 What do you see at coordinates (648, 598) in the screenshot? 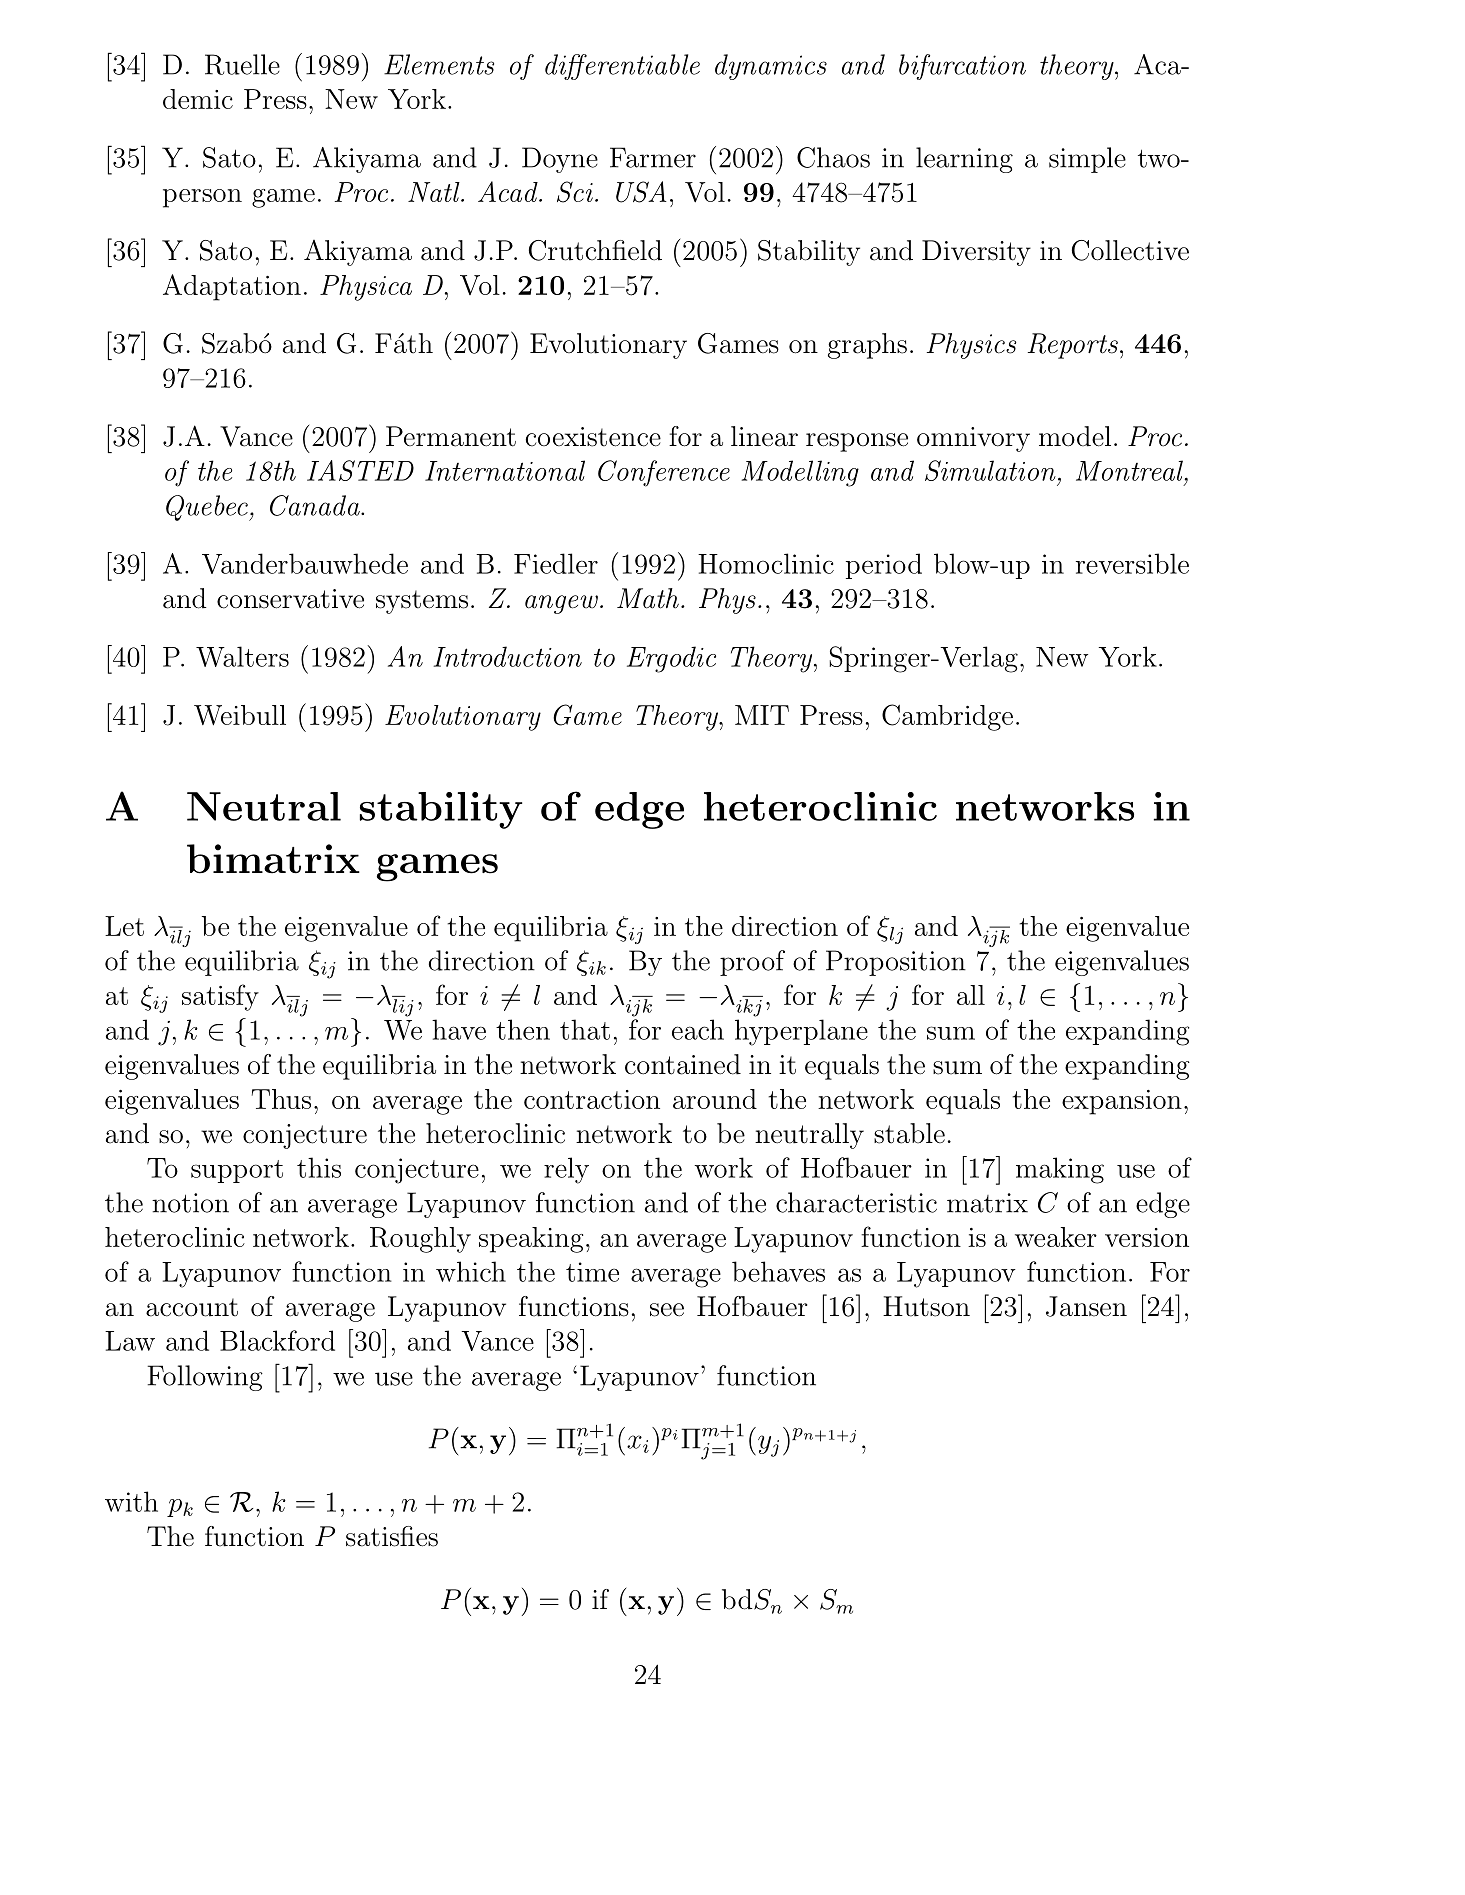
I see `Math` at bounding box center [648, 598].
